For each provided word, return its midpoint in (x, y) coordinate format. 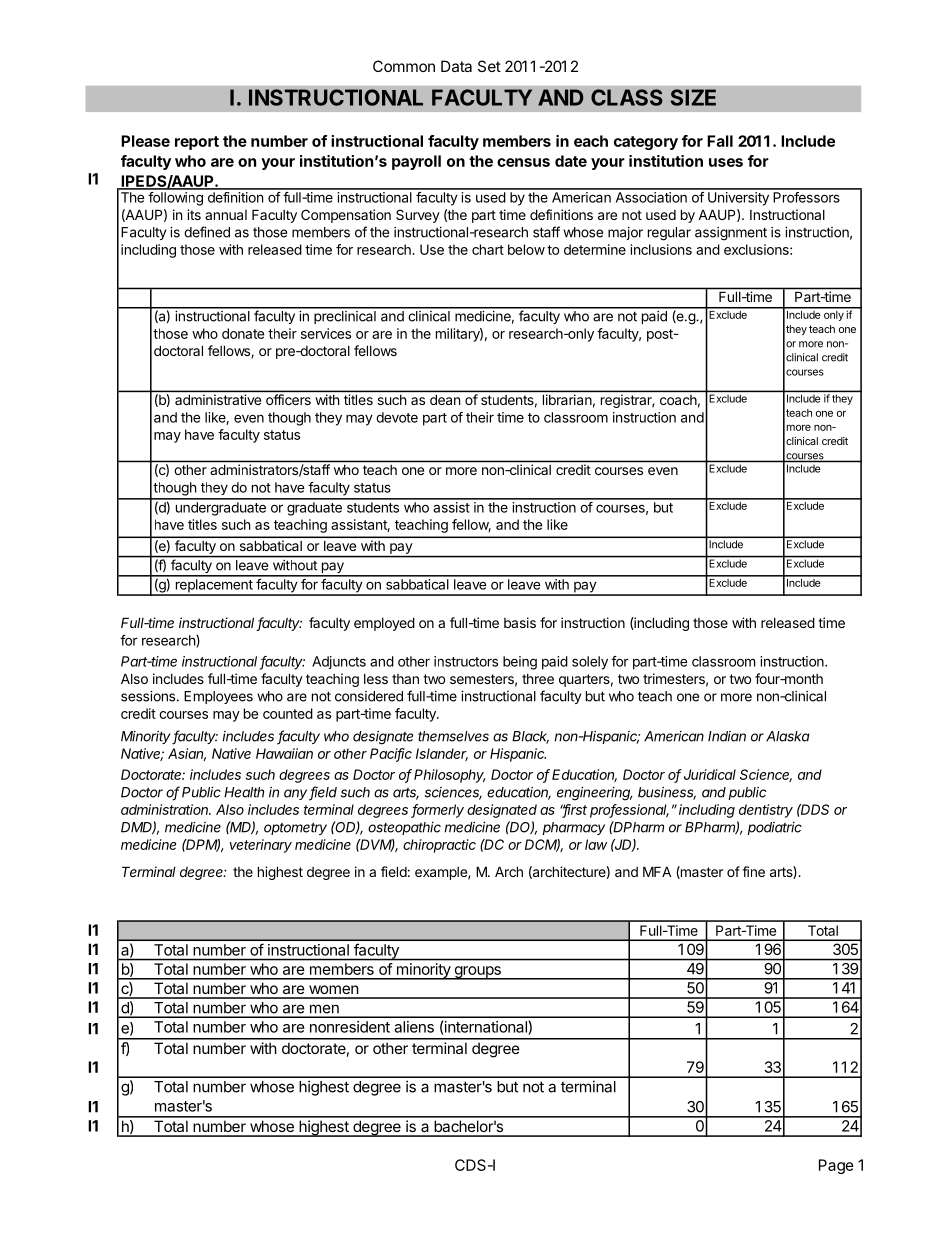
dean (445, 400)
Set (489, 66)
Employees (218, 697)
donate (243, 333)
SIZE (693, 97)
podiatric (775, 828)
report (197, 143)
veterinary (261, 846)
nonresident (350, 1027)
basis (520, 622)
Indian (727, 736)
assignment (731, 234)
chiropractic (439, 846)
